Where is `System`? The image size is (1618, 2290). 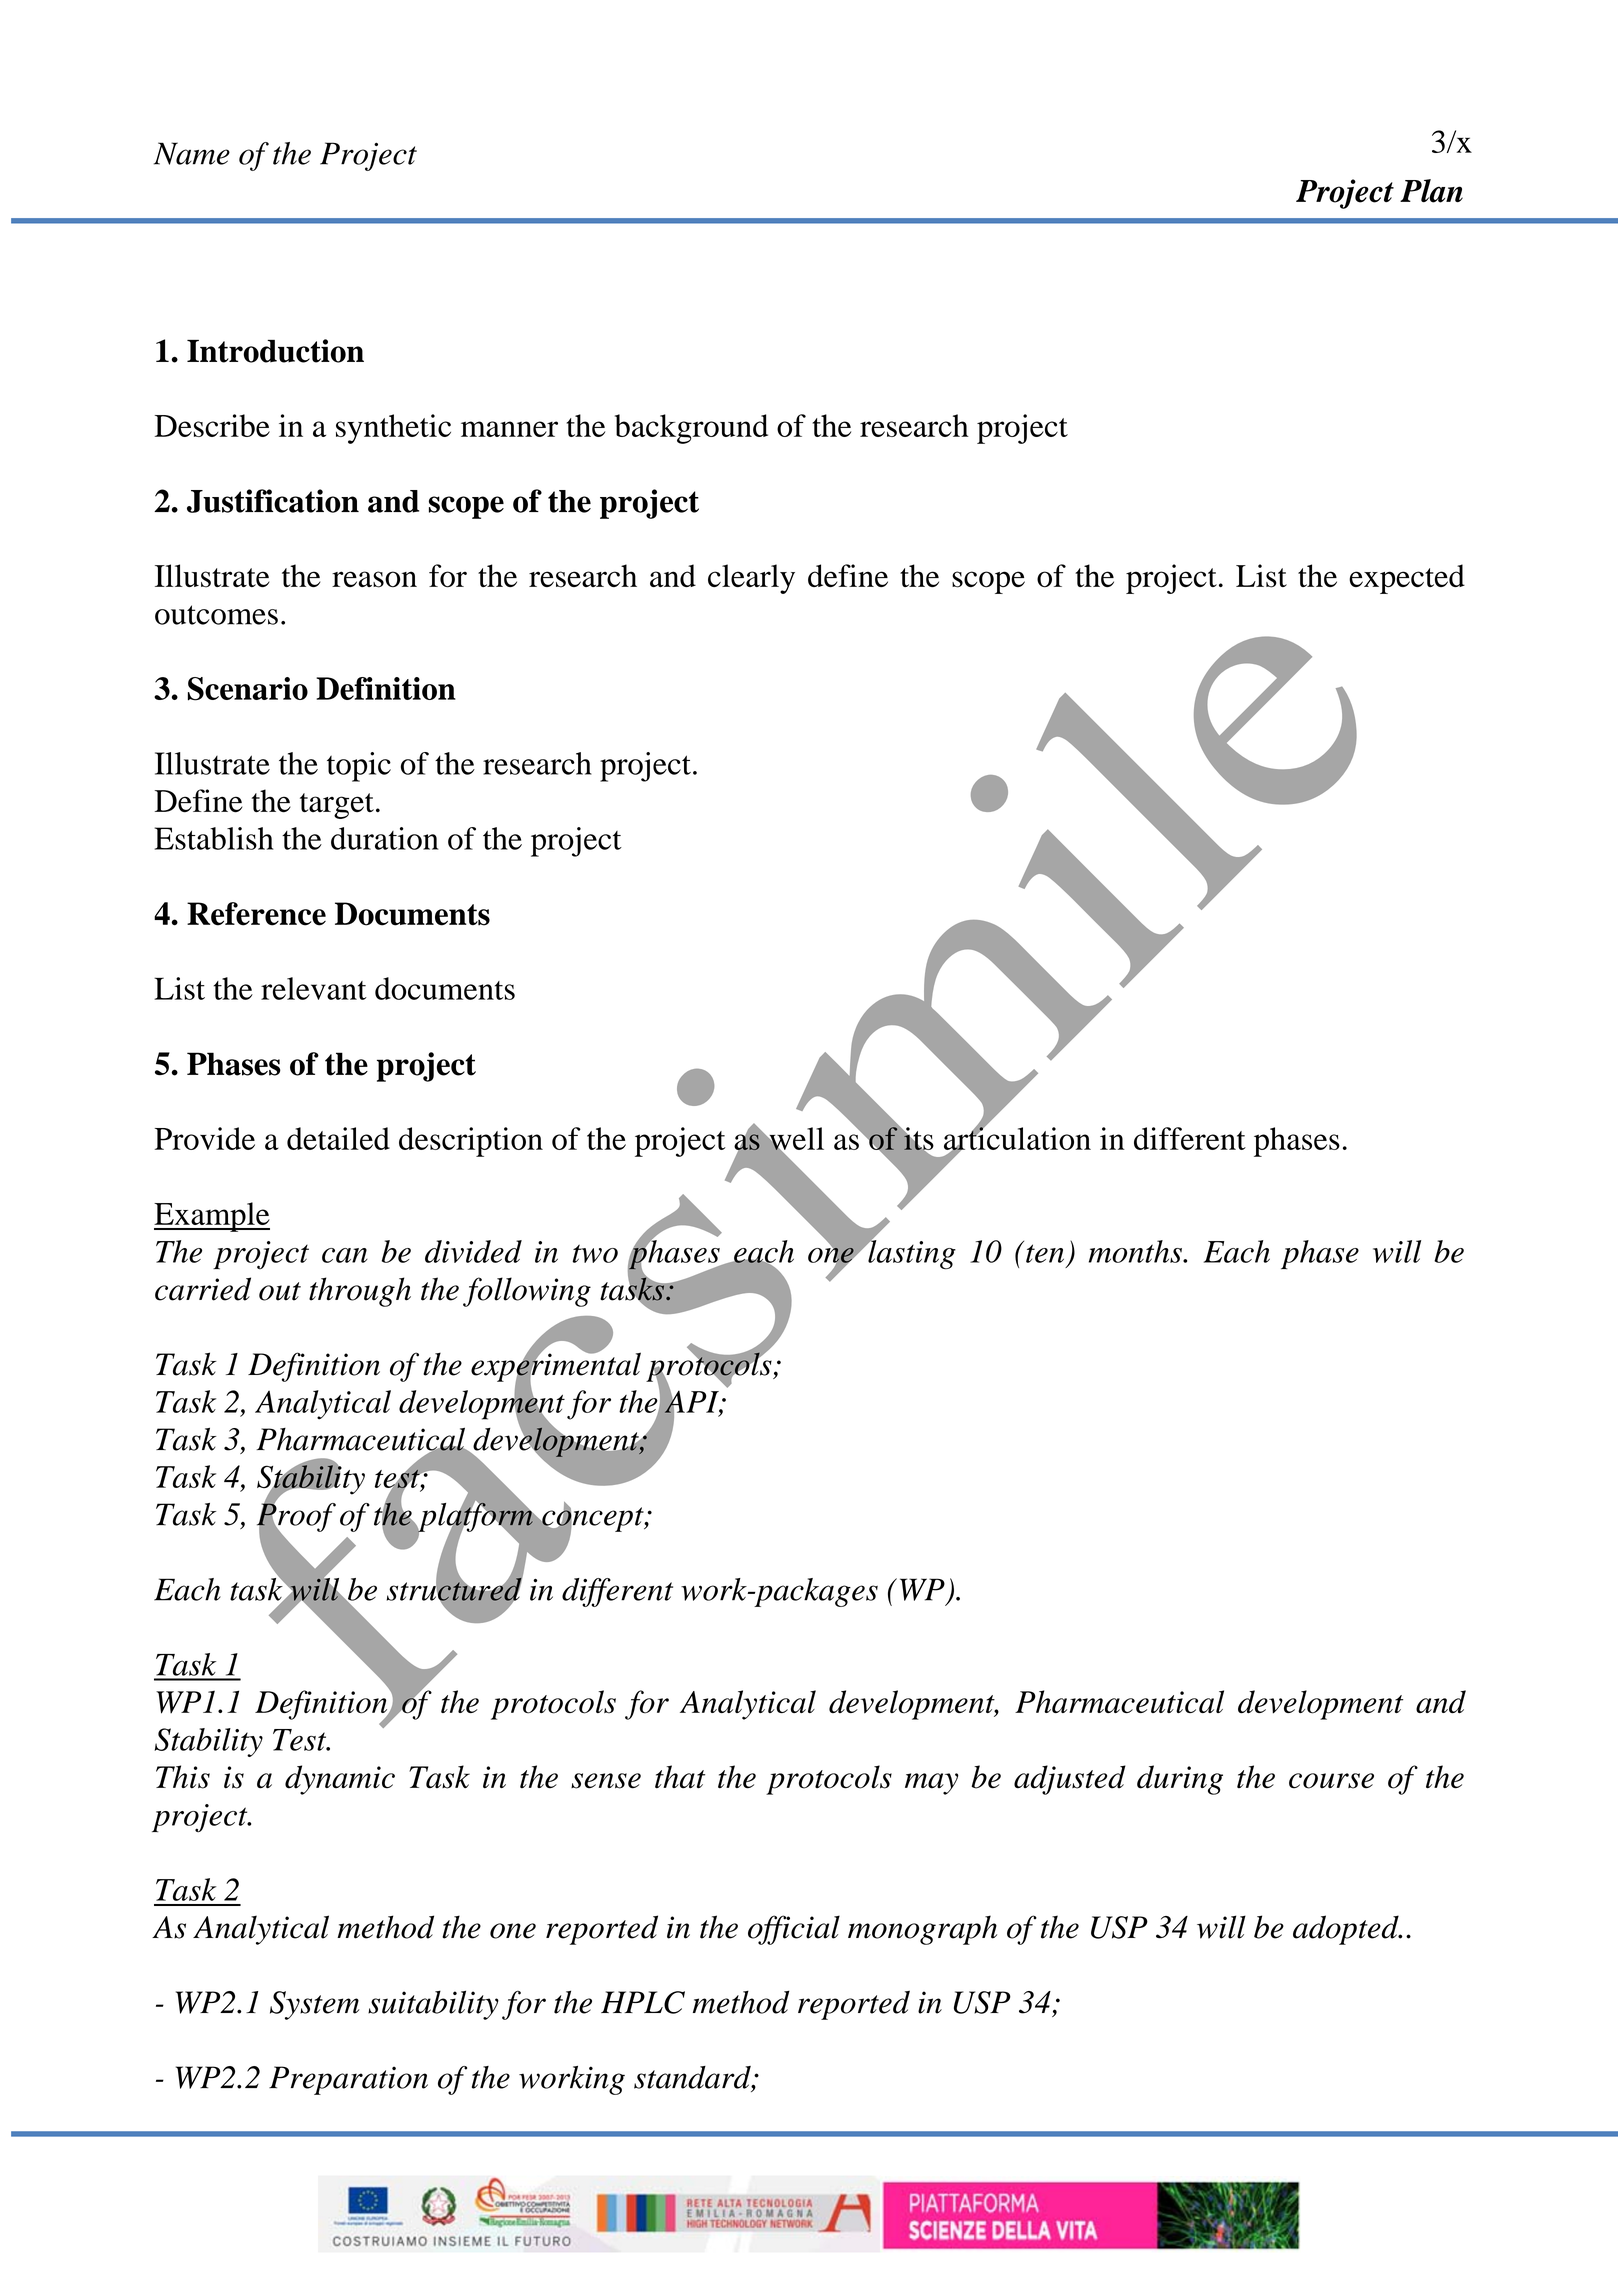 System is located at coordinates (315, 2005).
